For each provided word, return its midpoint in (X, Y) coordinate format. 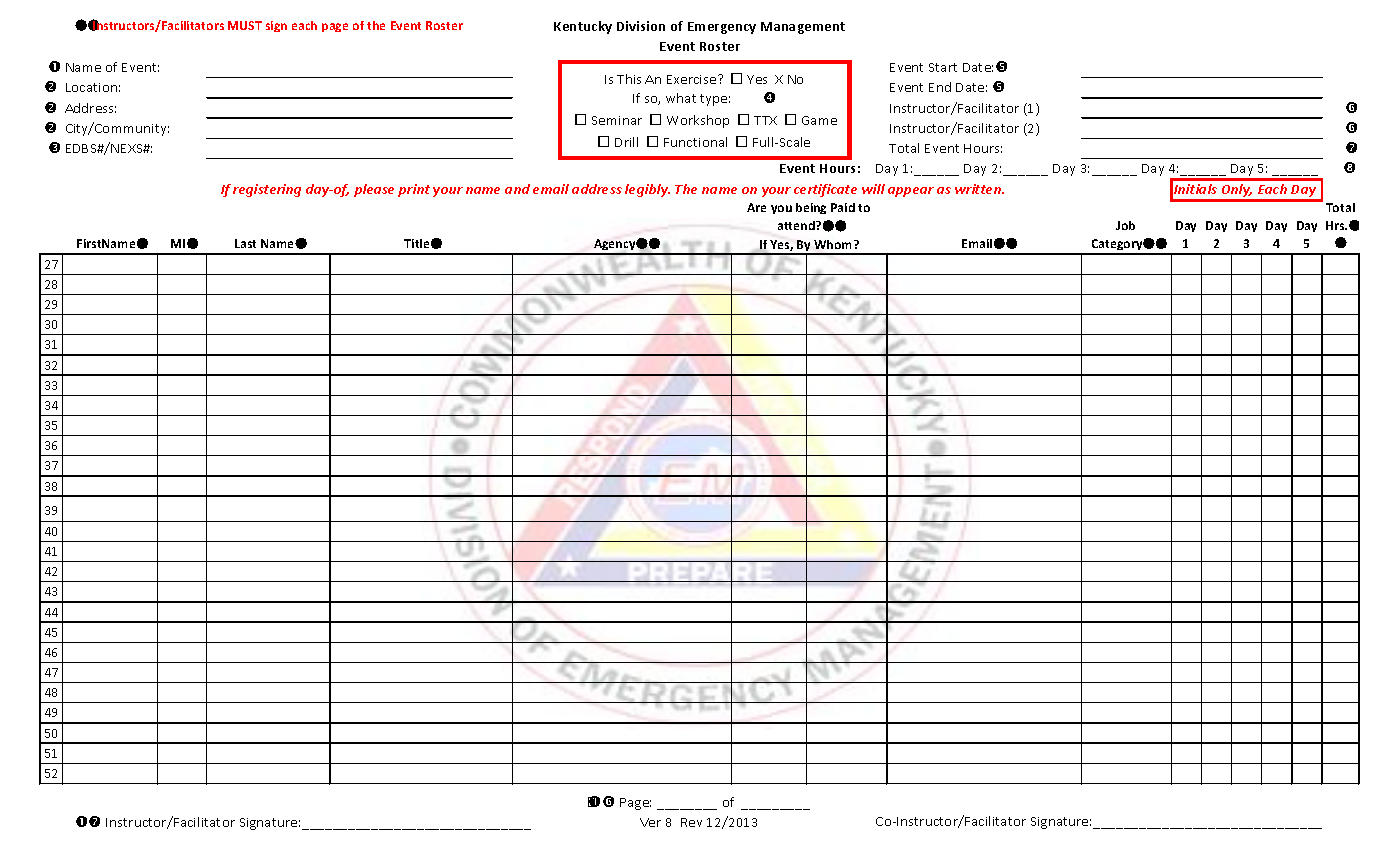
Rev (691, 822)
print (414, 190)
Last (245, 243)
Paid (843, 207)
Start (943, 67)
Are (756, 207)
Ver (650, 822)
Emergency (722, 28)
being (811, 208)
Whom (834, 244)
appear (911, 192)
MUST (245, 25)
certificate (825, 190)
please (374, 190)
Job (1125, 225)
